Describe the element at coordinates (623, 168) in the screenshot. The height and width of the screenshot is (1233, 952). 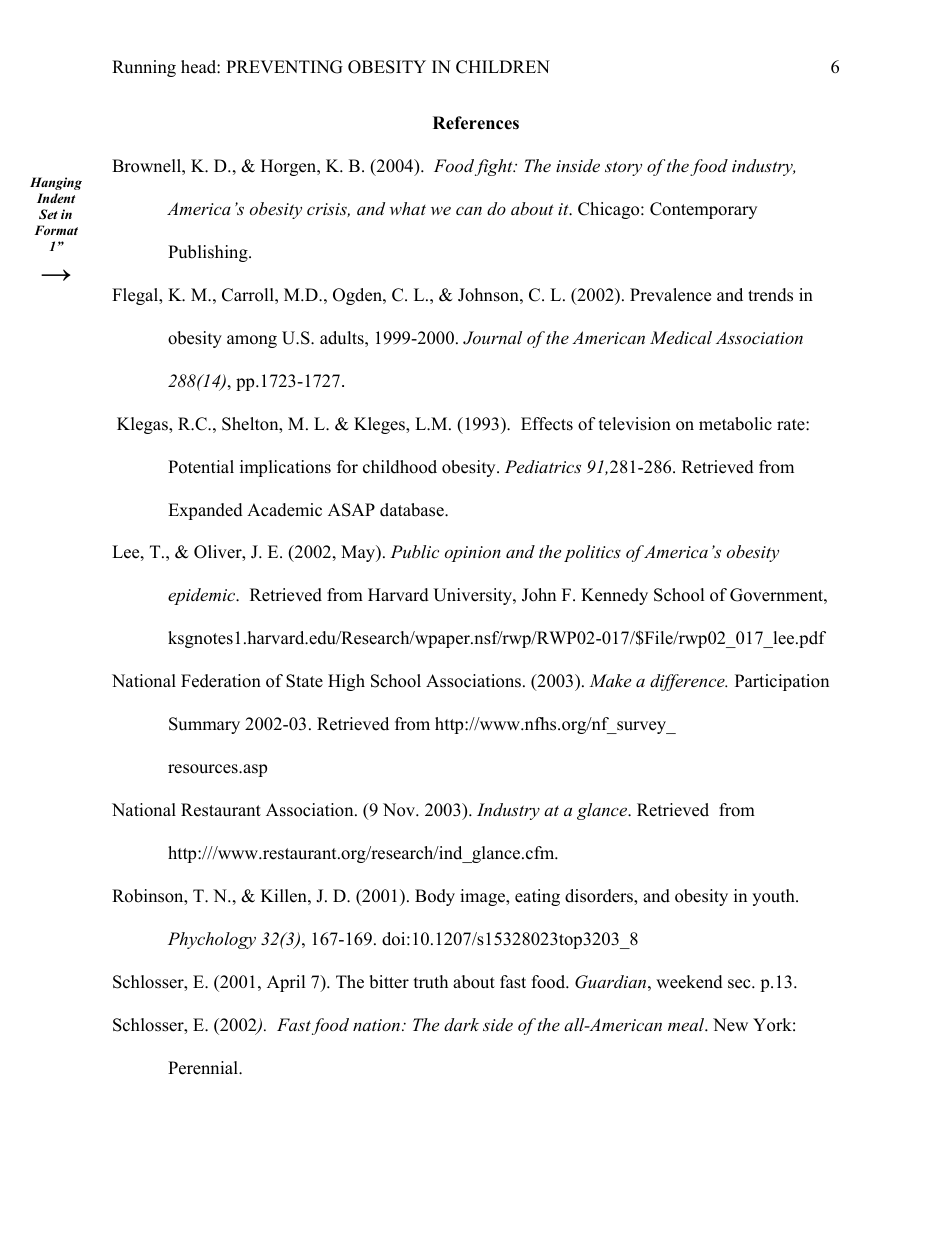
I see `story` at that location.
